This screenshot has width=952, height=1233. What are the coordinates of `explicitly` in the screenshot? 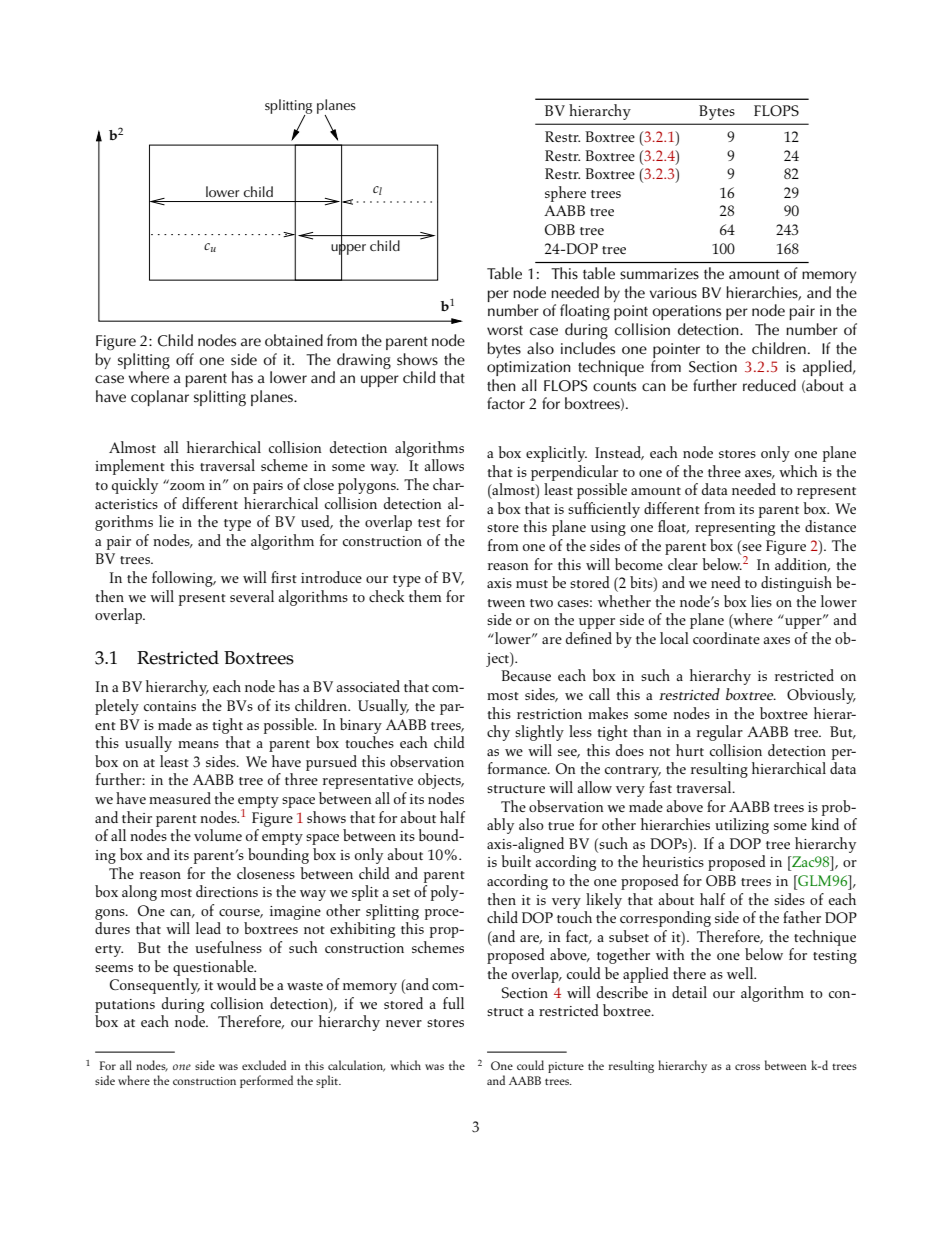 It's located at (556, 454).
